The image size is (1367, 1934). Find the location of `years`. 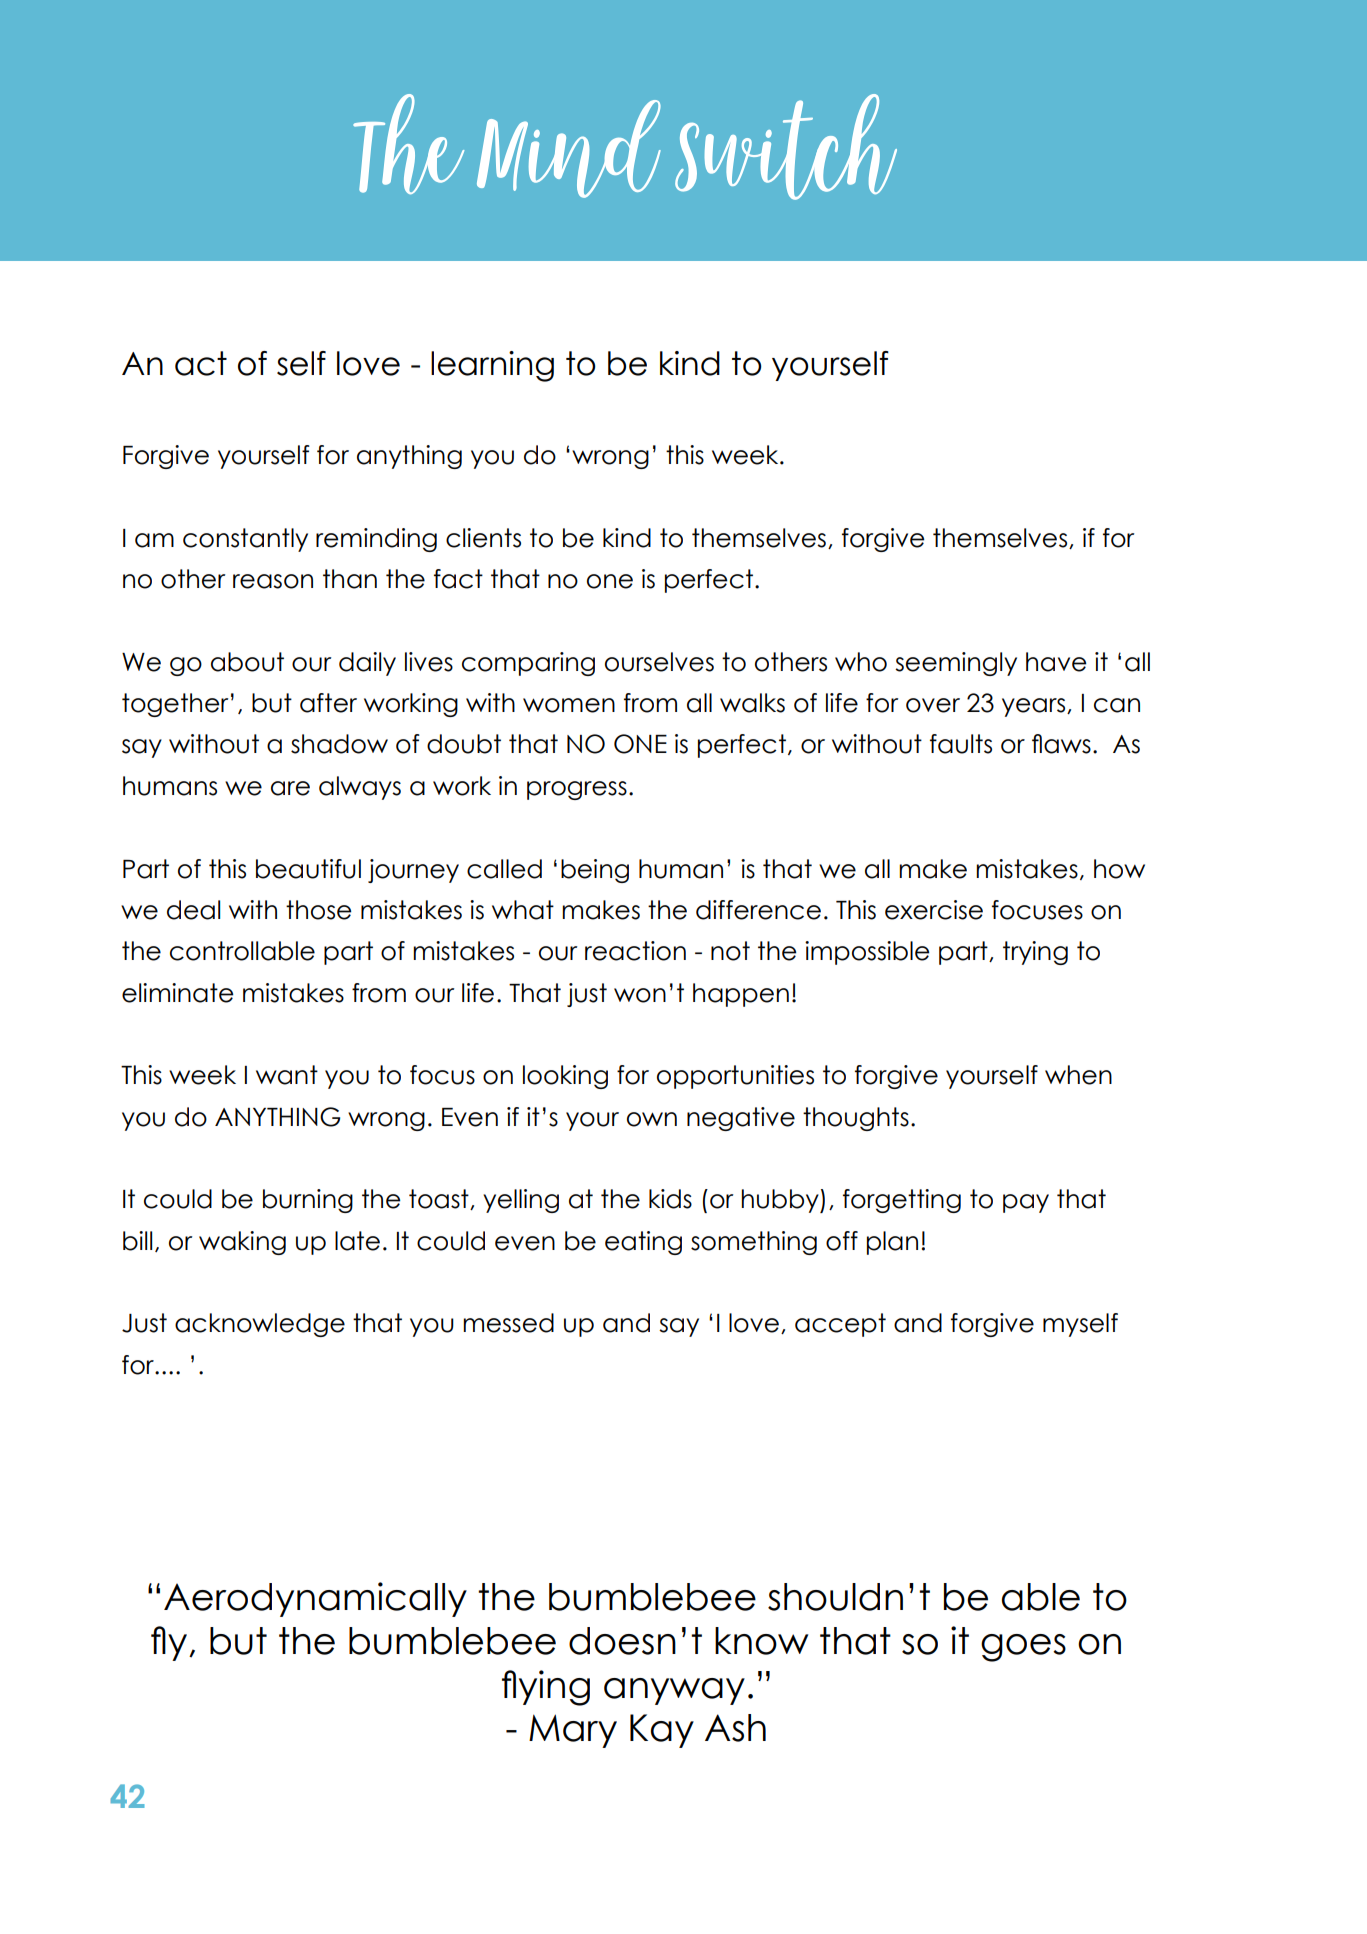

years is located at coordinates (1035, 707).
